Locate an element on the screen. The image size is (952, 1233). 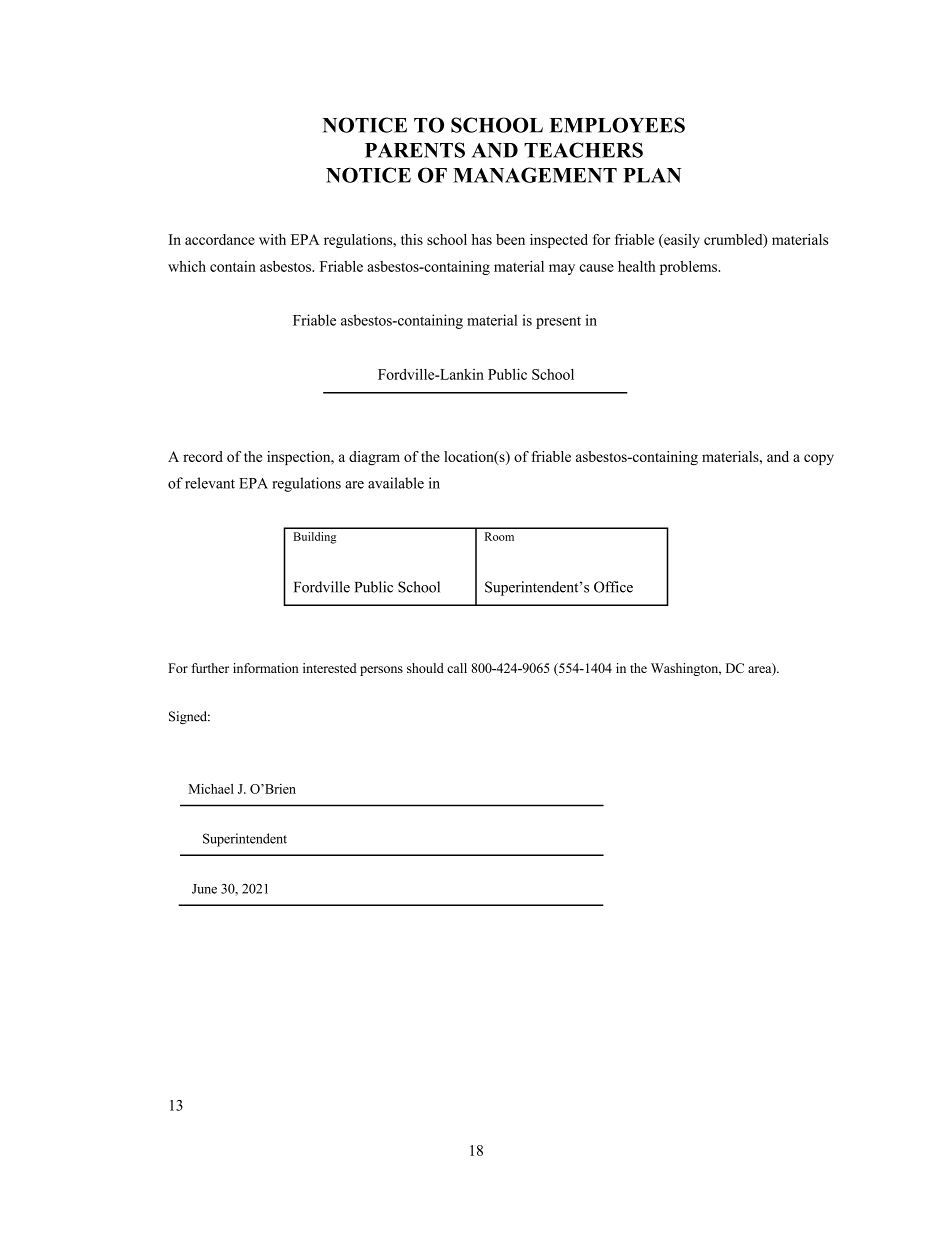
inspection is located at coordinates (300, 458).
